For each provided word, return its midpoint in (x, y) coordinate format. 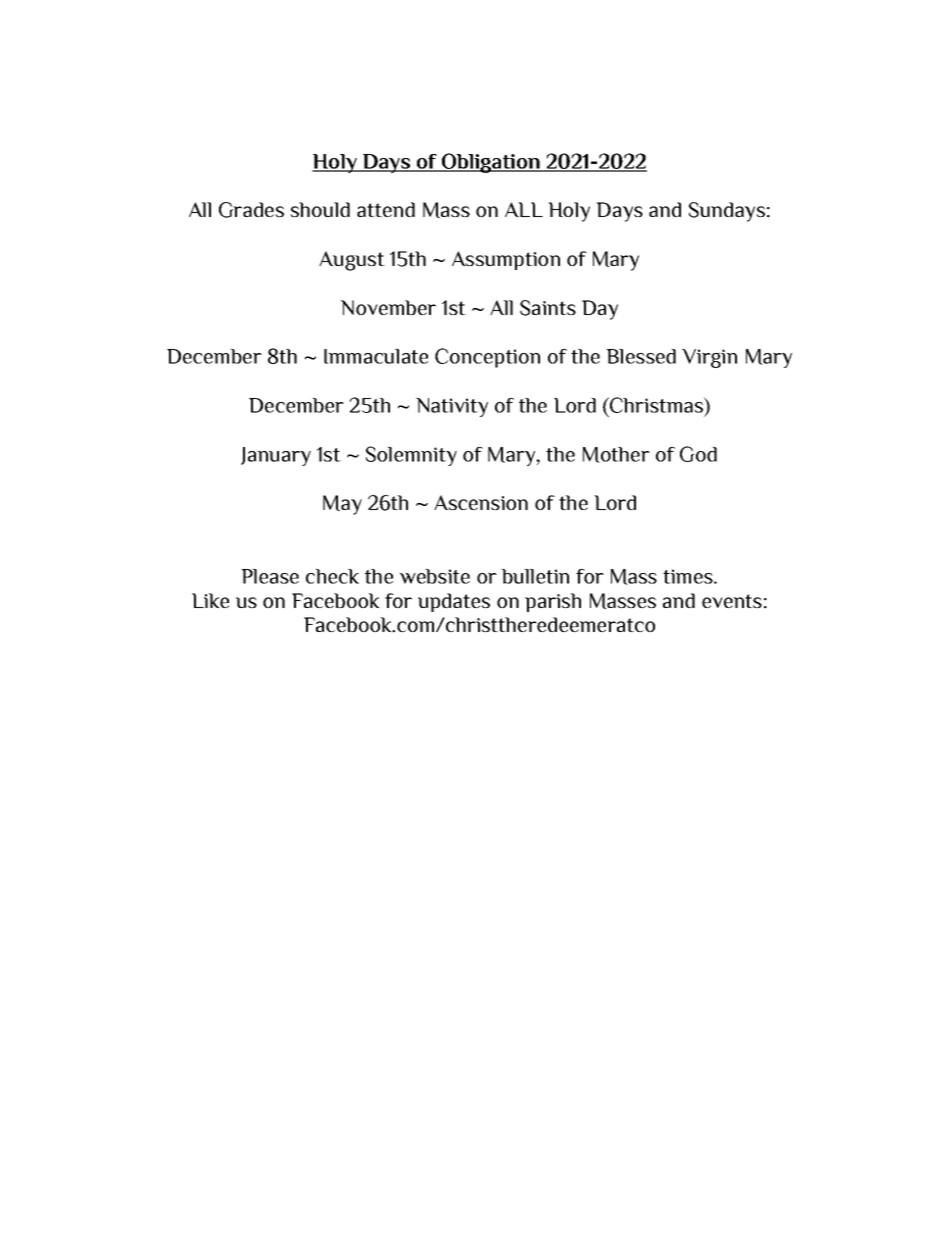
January (276, 456)
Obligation (491, 163)
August (352, 261)
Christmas (656, 405)
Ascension (481, 502)
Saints (548, 308)
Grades (251, 210)
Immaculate (376, 356)
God (698, 454)
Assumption (506, 260)
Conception (487, 358)
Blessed (641, 356)
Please (270, 576)
